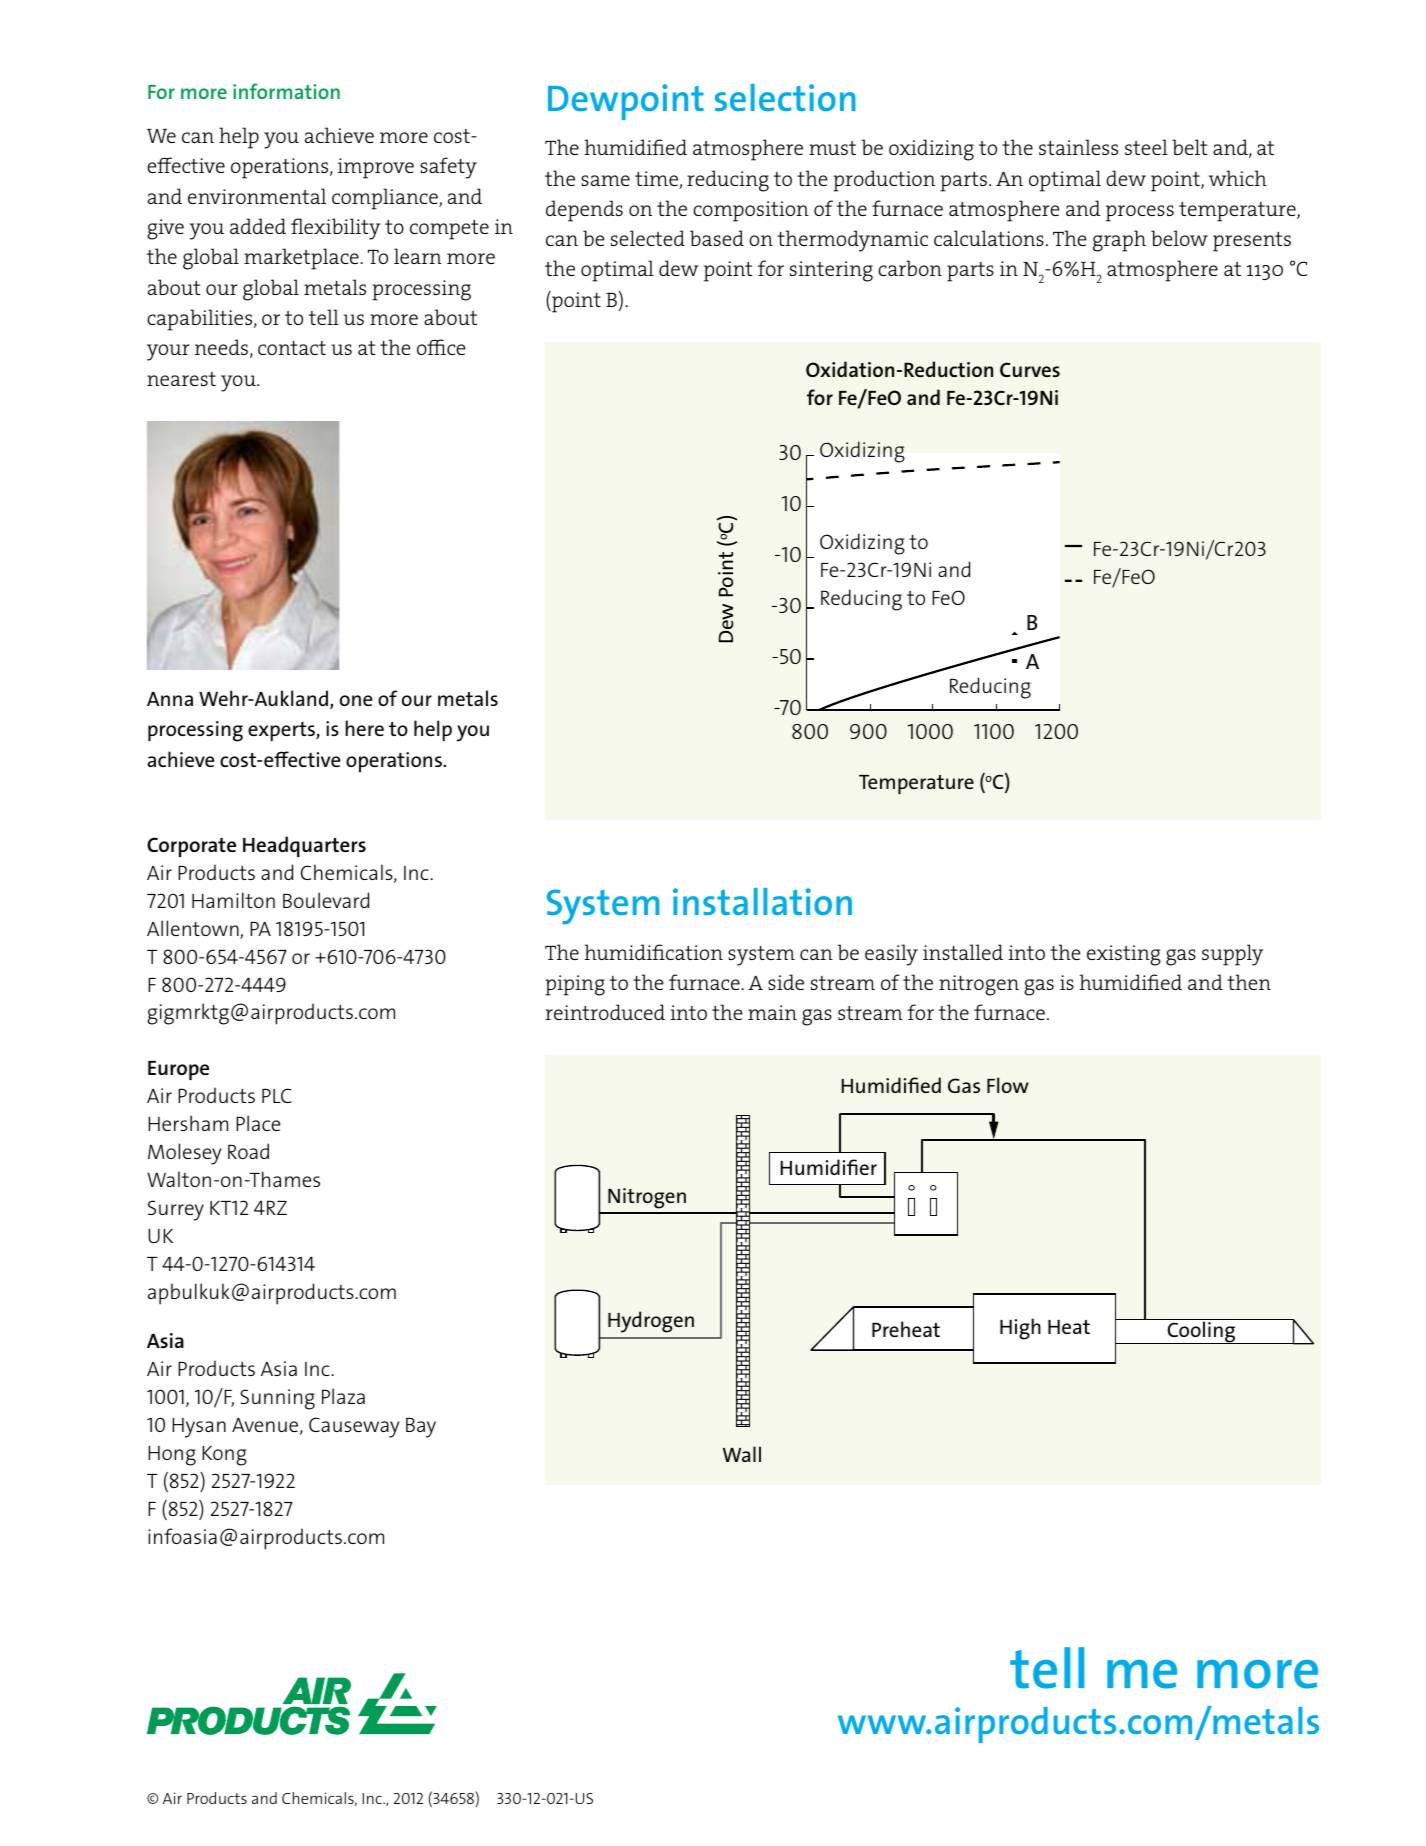  I want to click on Wall, so click(742, 1454).
